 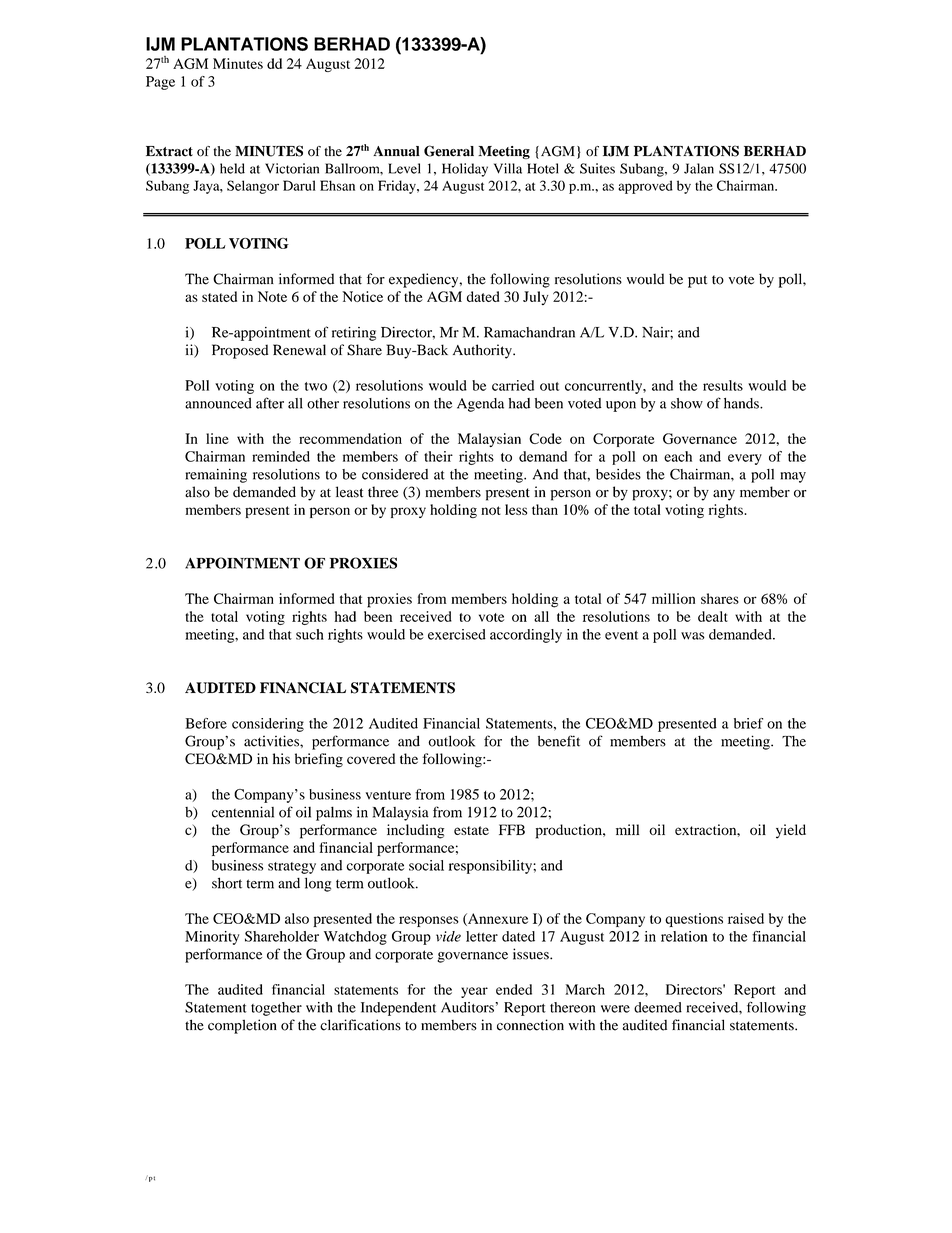 I want to click on Jalan, so click(x=699, y=168).
